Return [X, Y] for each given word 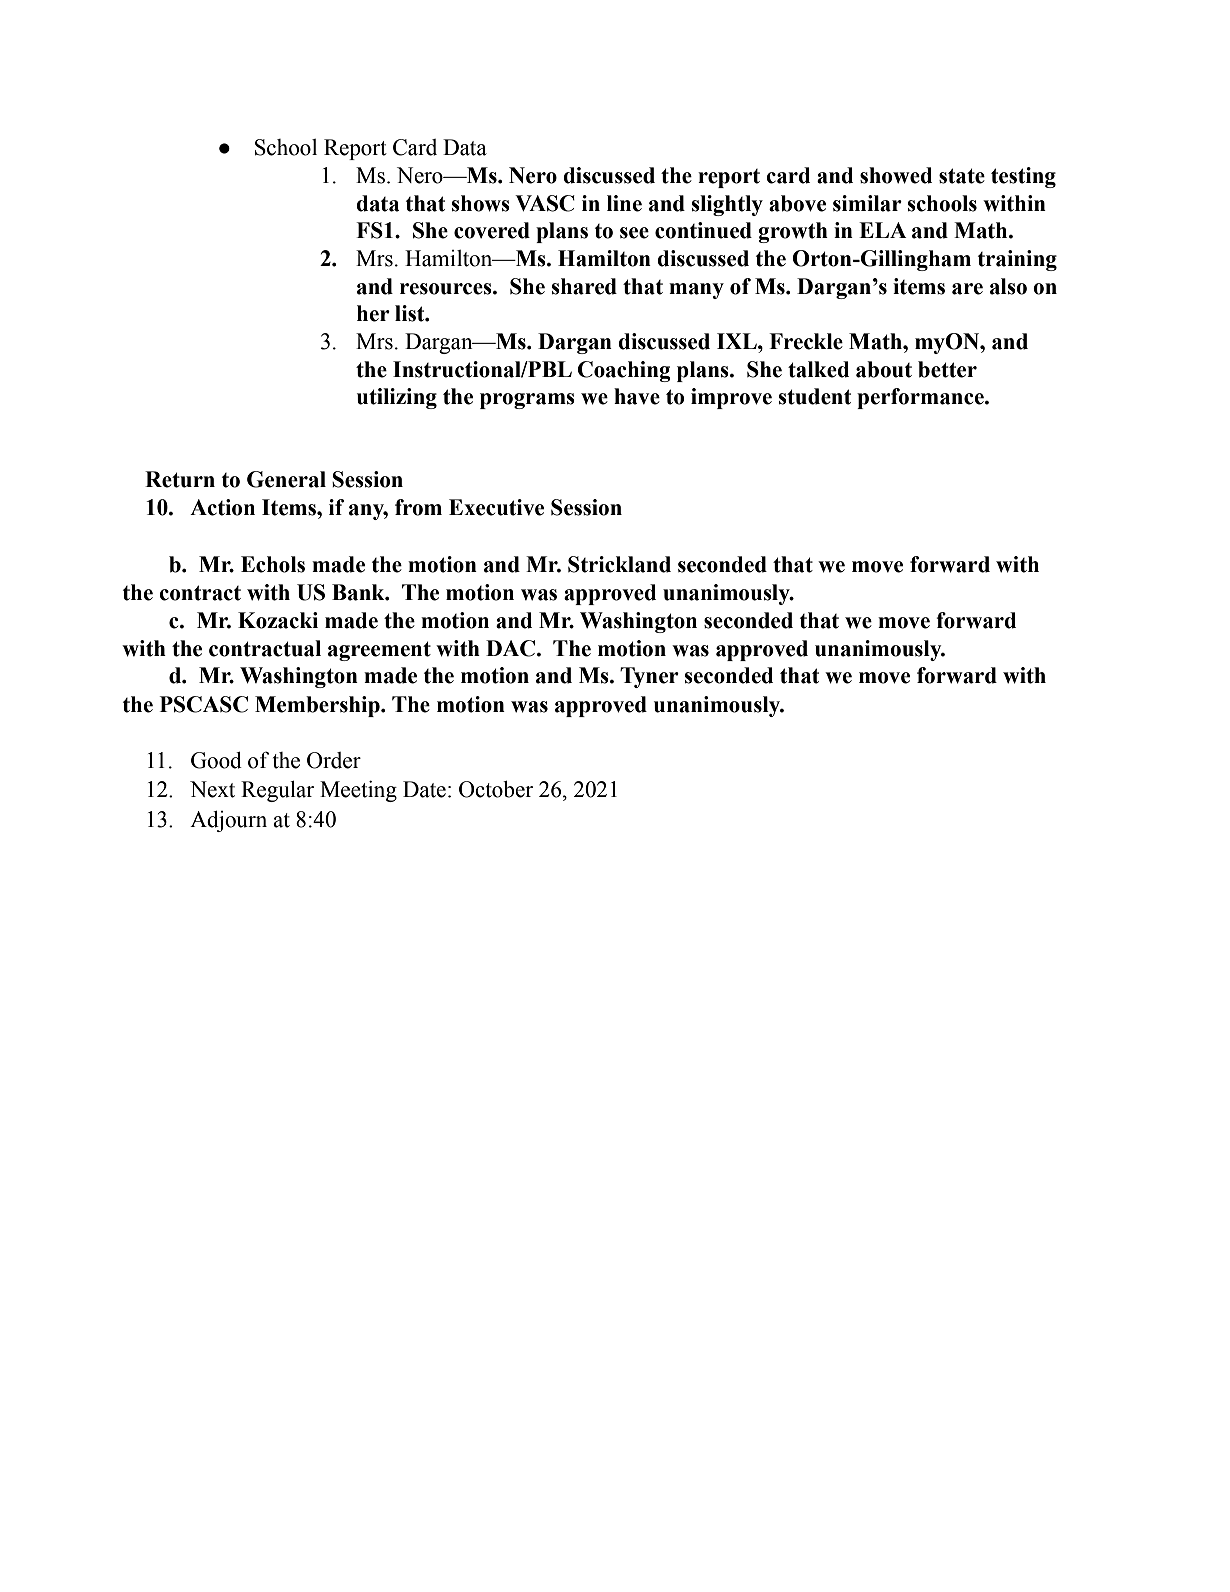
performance [921, 398]
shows [481, 203]
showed [896, 175]
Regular [277, 791]
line [624, 203]
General [286, 479]
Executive [496, 507]
